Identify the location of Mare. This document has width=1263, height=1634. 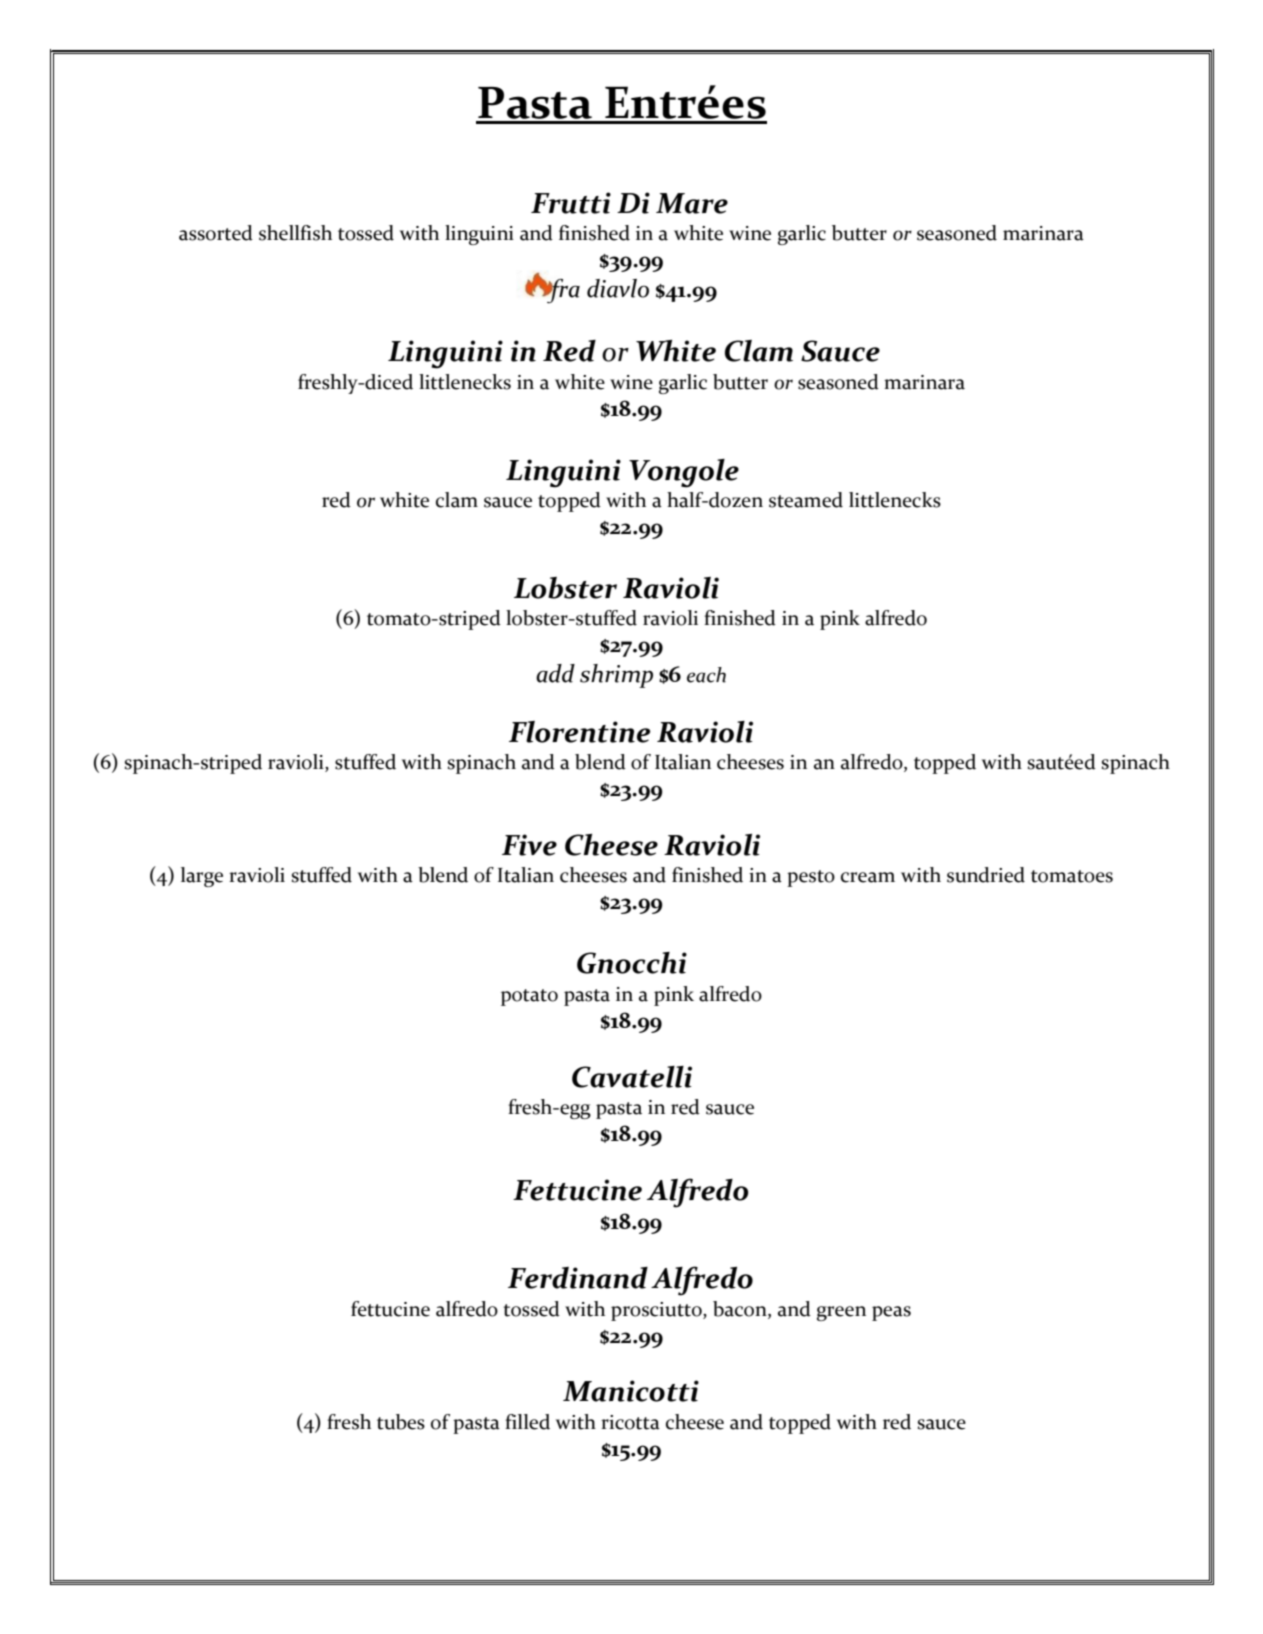
(692, 203).
